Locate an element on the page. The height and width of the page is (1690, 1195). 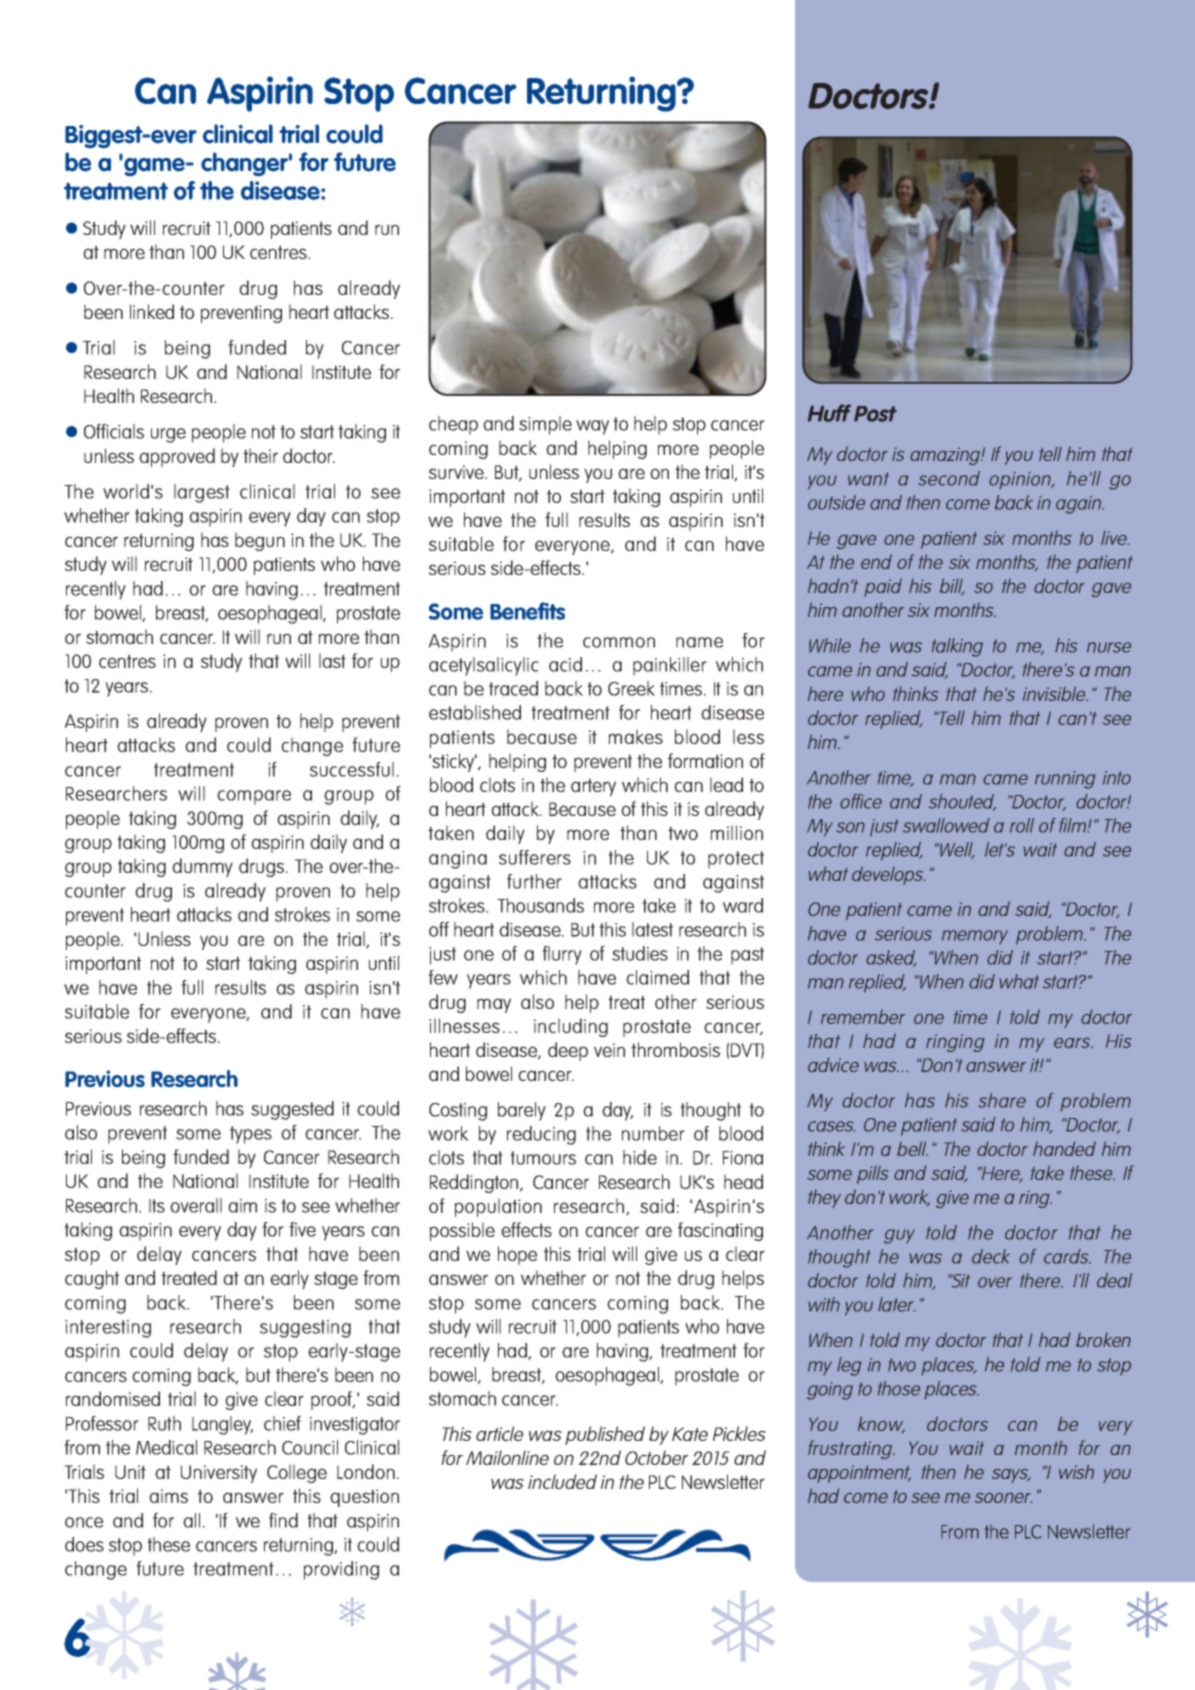
number is located at coordinates (653, 1133).
